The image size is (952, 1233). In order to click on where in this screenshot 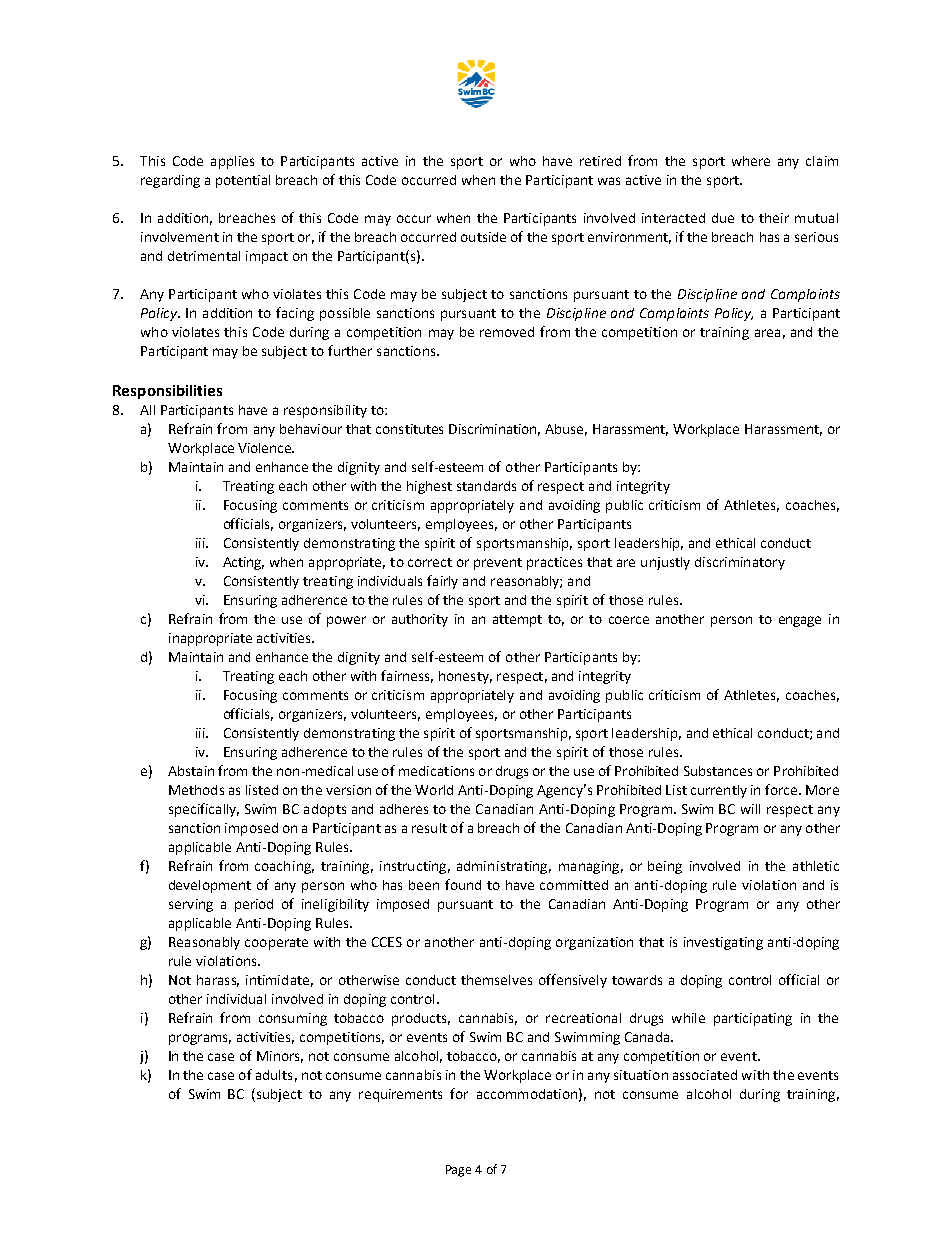, I will do `click(751, 161)`.
